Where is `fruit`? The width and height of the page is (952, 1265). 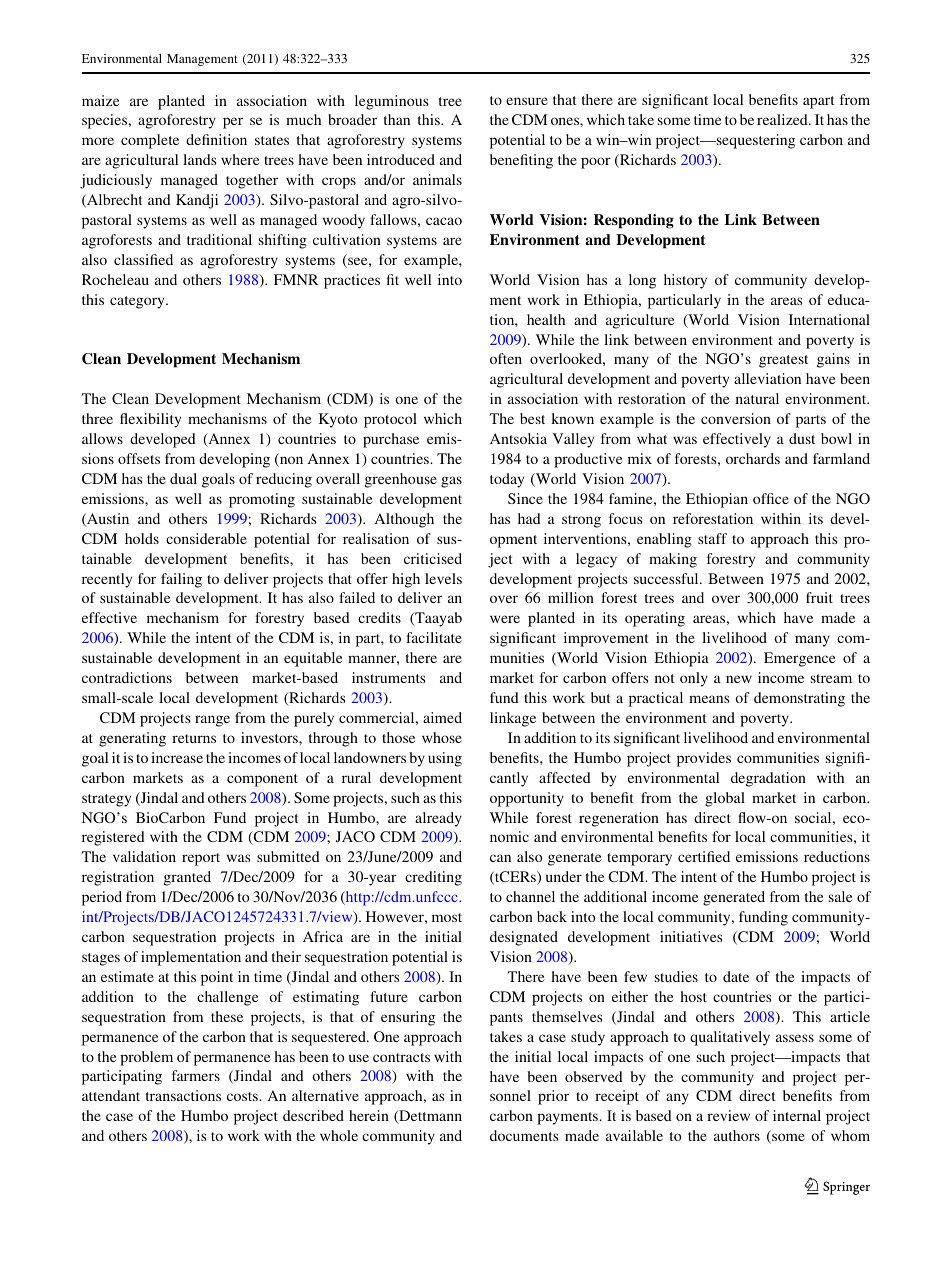 fruit is located at coordinates (819, 597).
